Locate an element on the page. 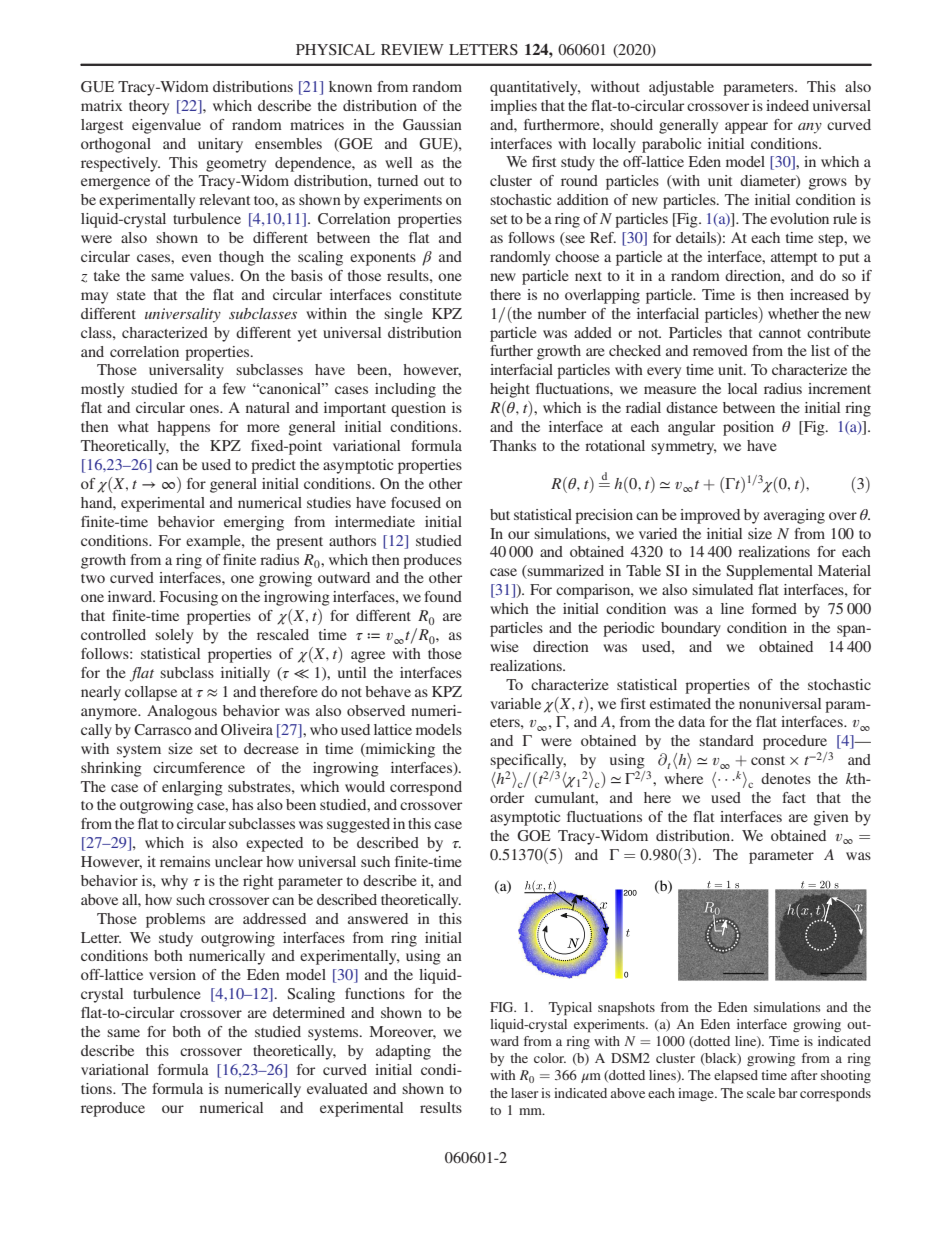  happens is located at coordinates (183, 428).
